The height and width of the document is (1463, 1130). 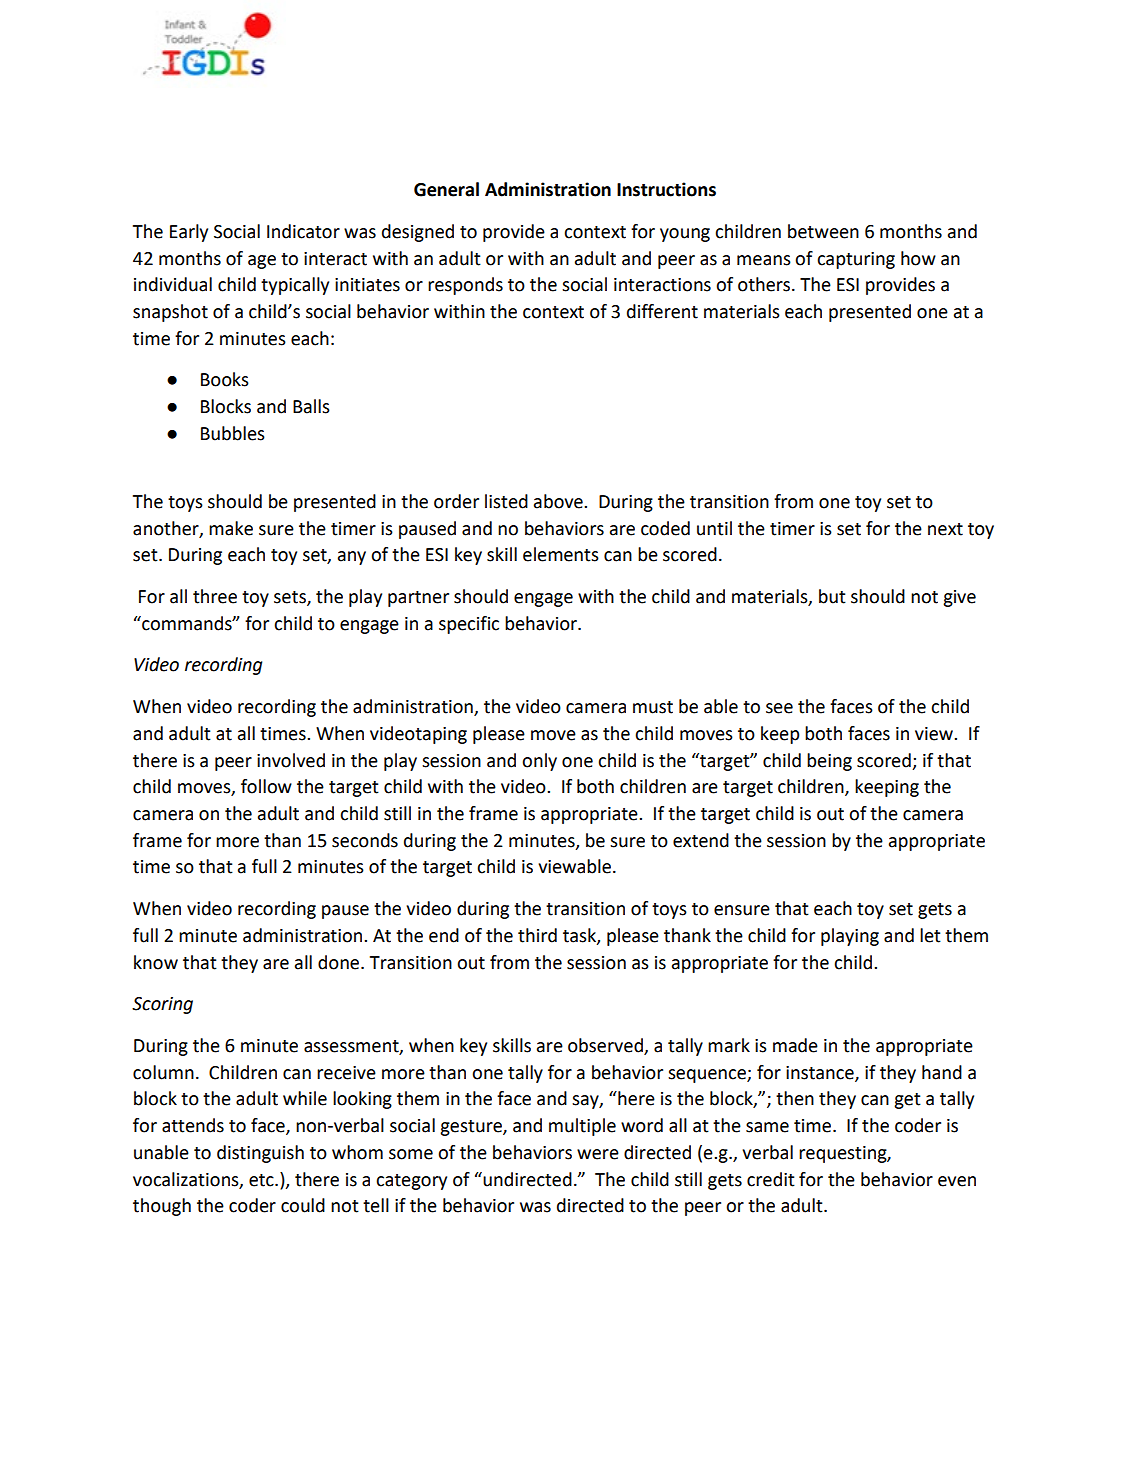 I want to click on etc, so click(x=262, y=1180).
